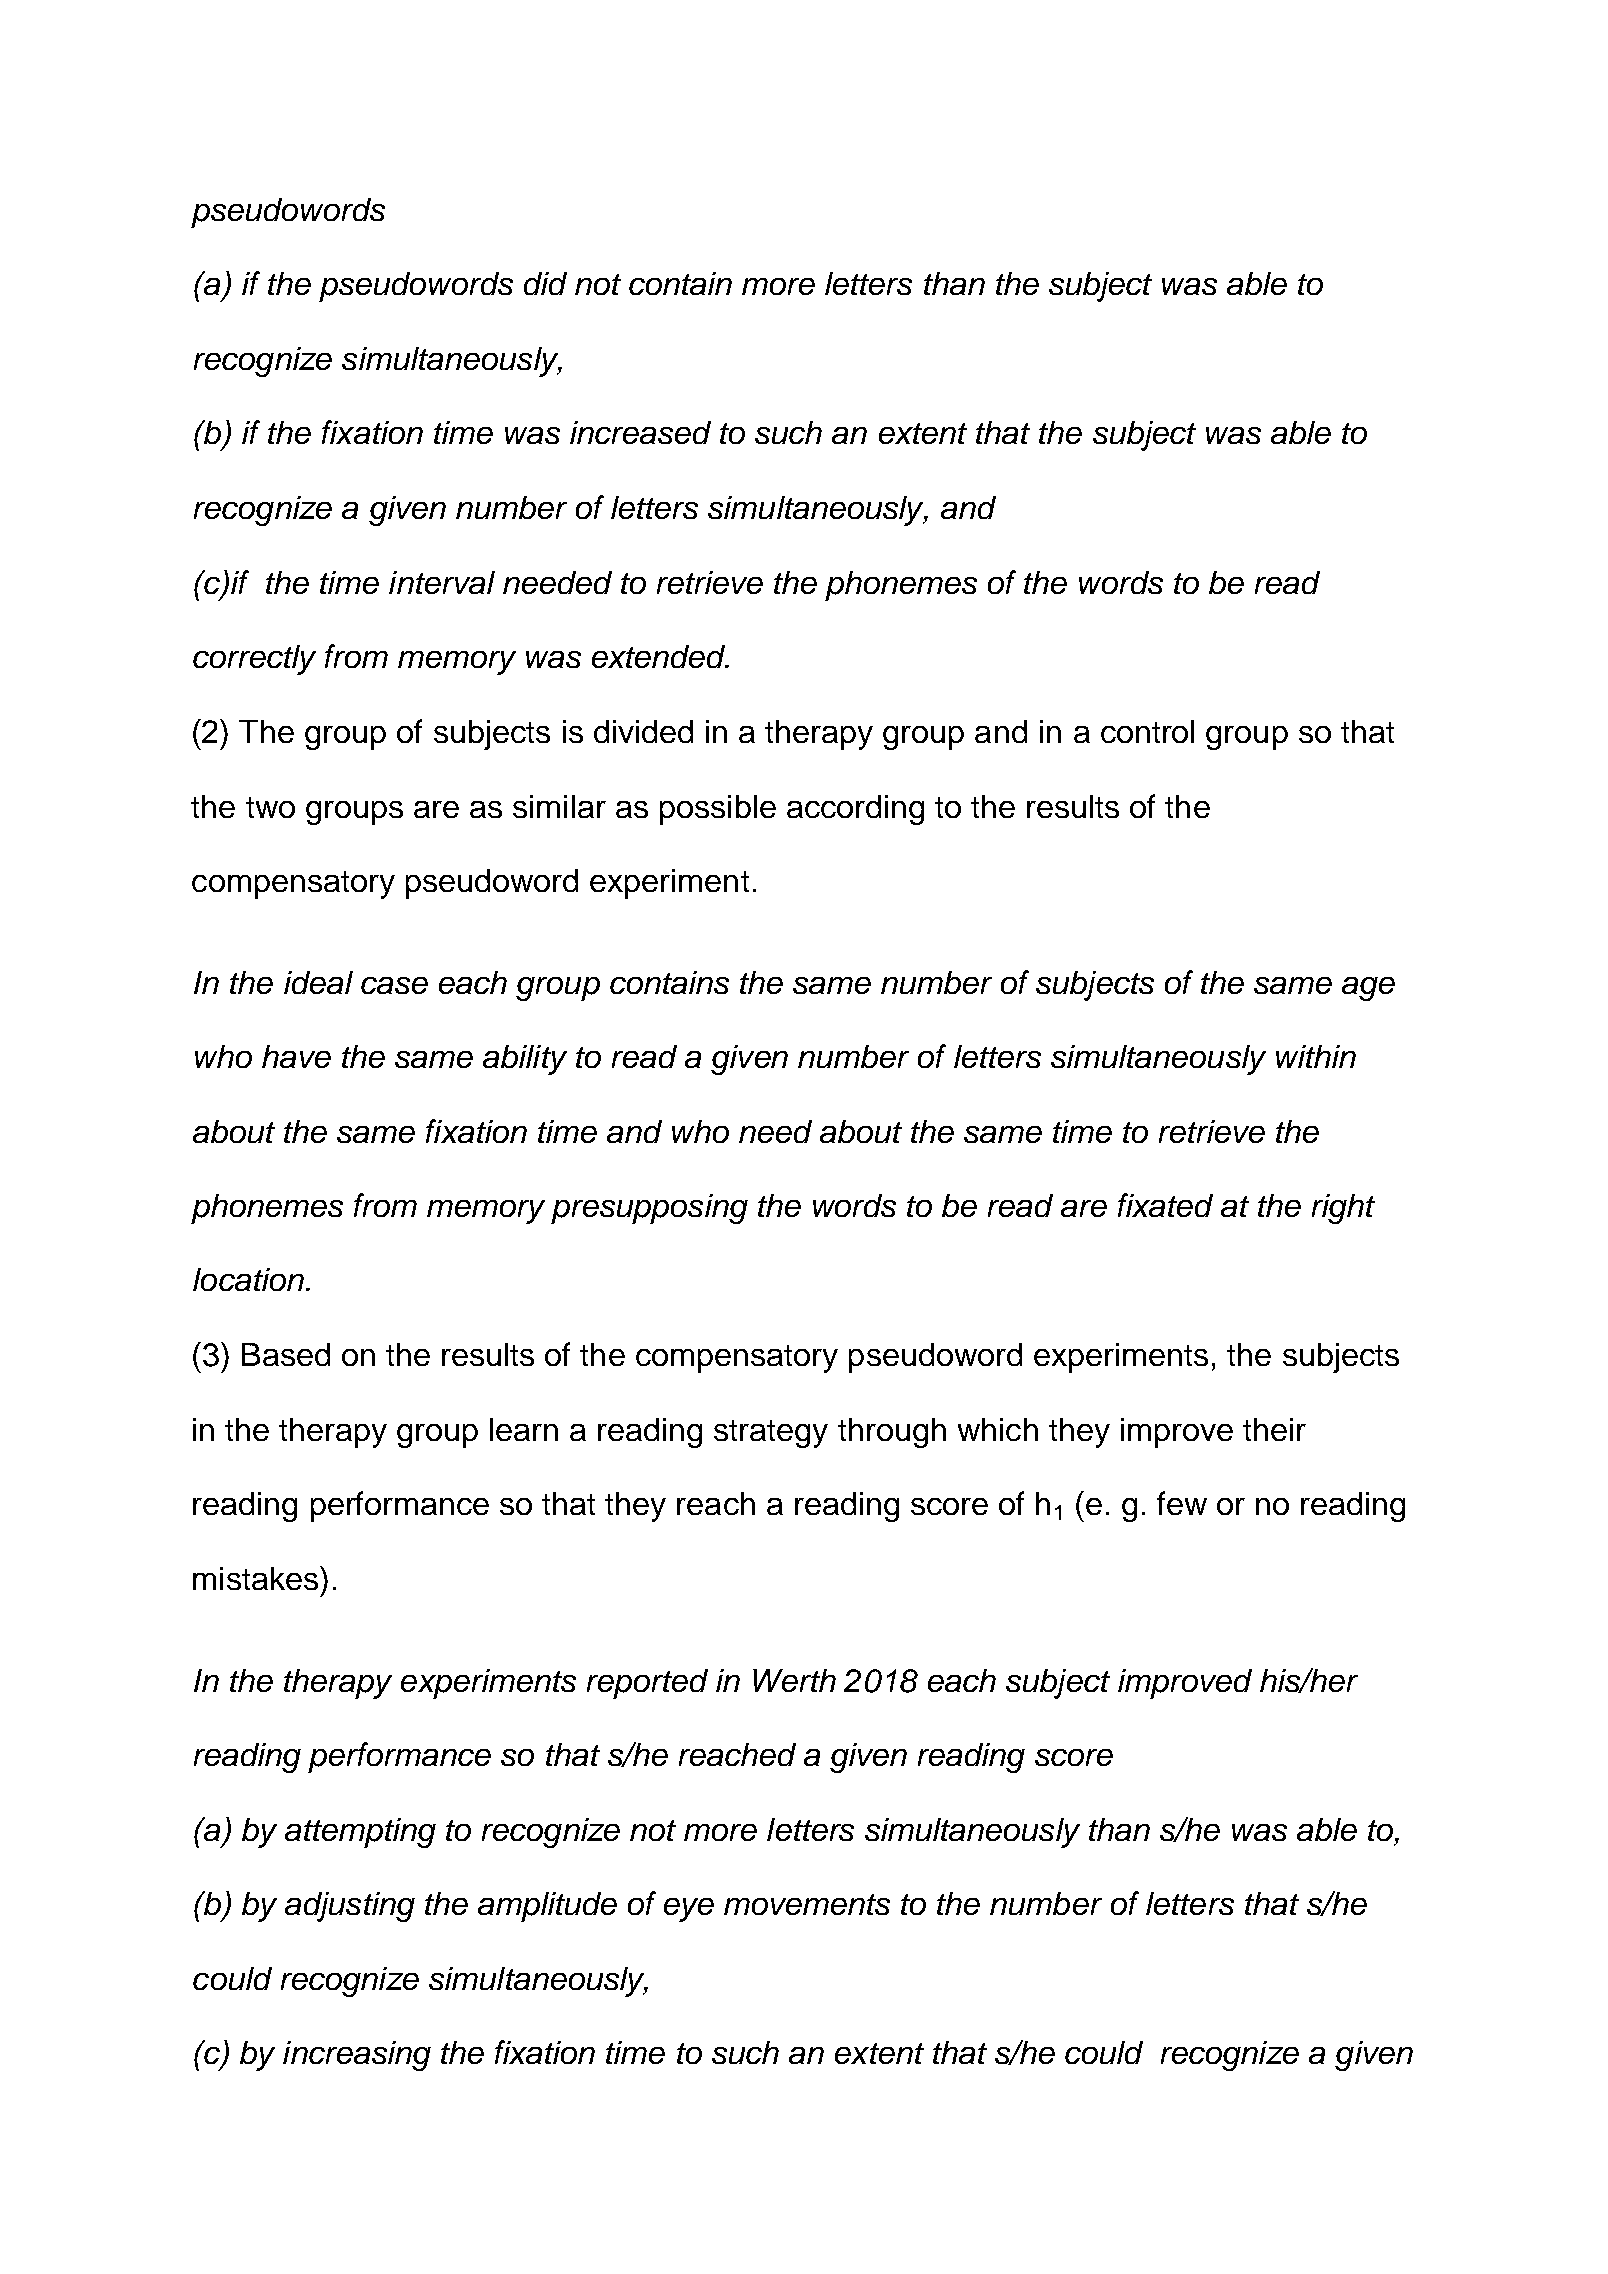 The width and height of the document is (1608, 2274). What do you see at coordinates (771, 1434) in the document?
I see `strategy` at bounding box center [771, 1434].
